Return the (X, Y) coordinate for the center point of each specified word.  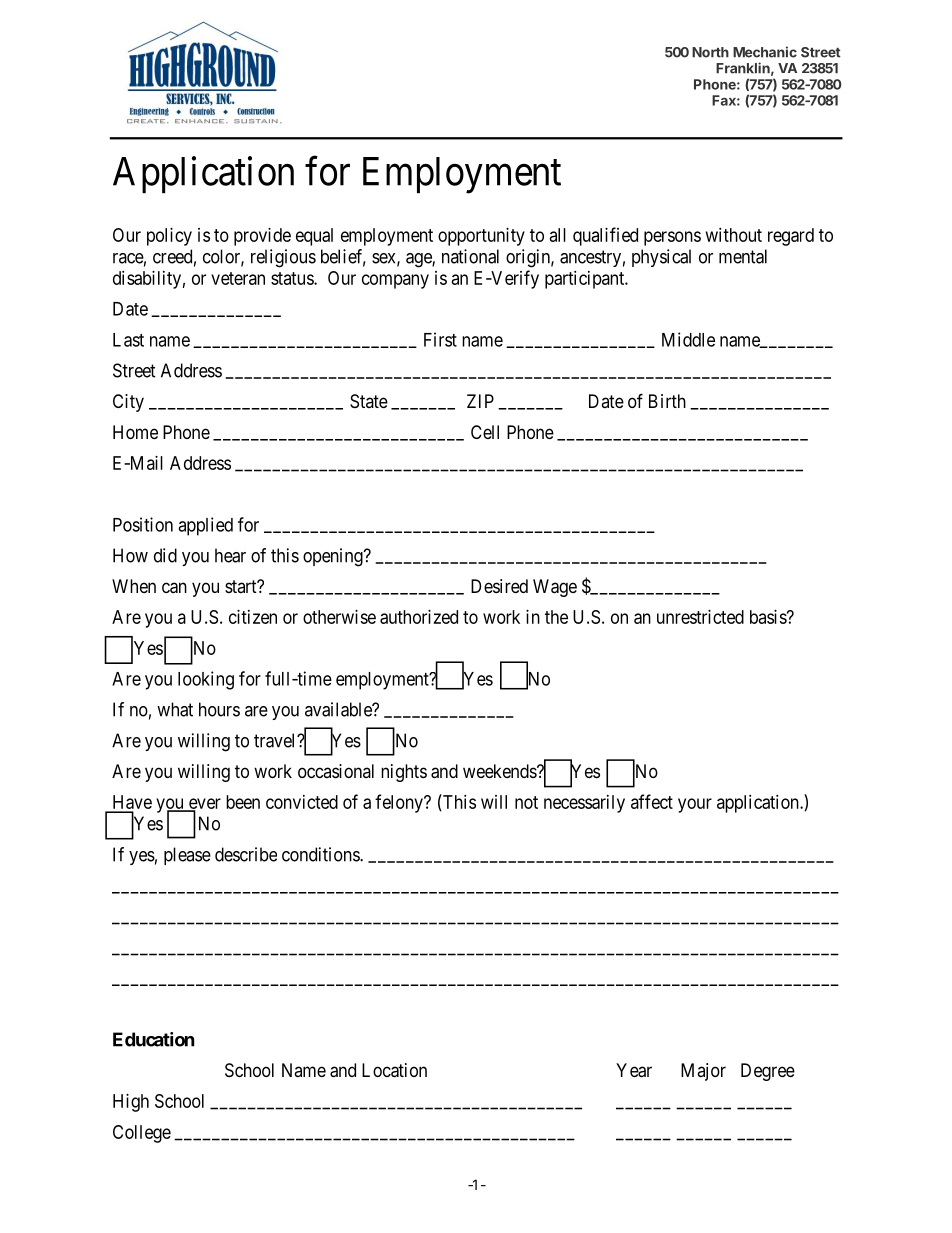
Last (128, 340)
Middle (688, 339)
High (131, 1103)
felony (400, 803)
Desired (499, 586)
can (174, 588)
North (710, 52)
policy (169, 237)
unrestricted (700, 617)
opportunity (481, 237)
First (440, 339)
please (187, 856)
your (695, 805)
